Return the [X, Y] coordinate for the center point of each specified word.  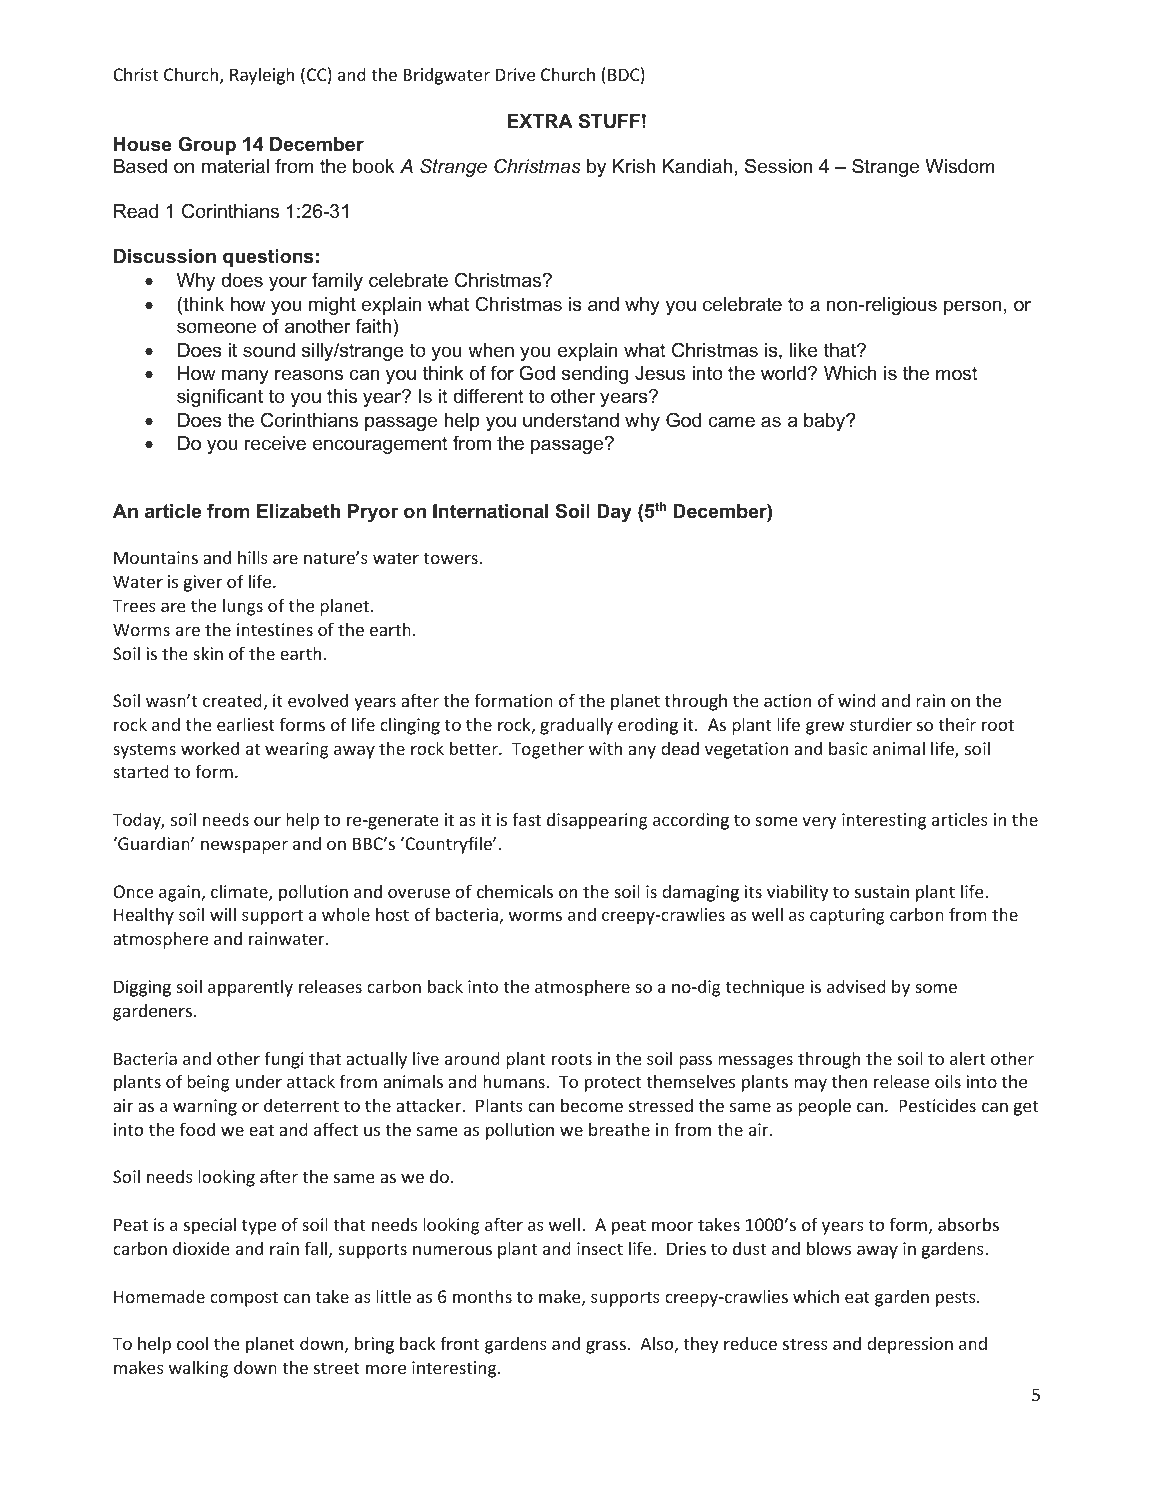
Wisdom [960, 166]
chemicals [515, 891]
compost [244, 1299]
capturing [847, 916]
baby [826, 422]
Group [207, 145]
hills [253, 557]
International [490, 511]
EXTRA [540, 121]
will [223, 914]
